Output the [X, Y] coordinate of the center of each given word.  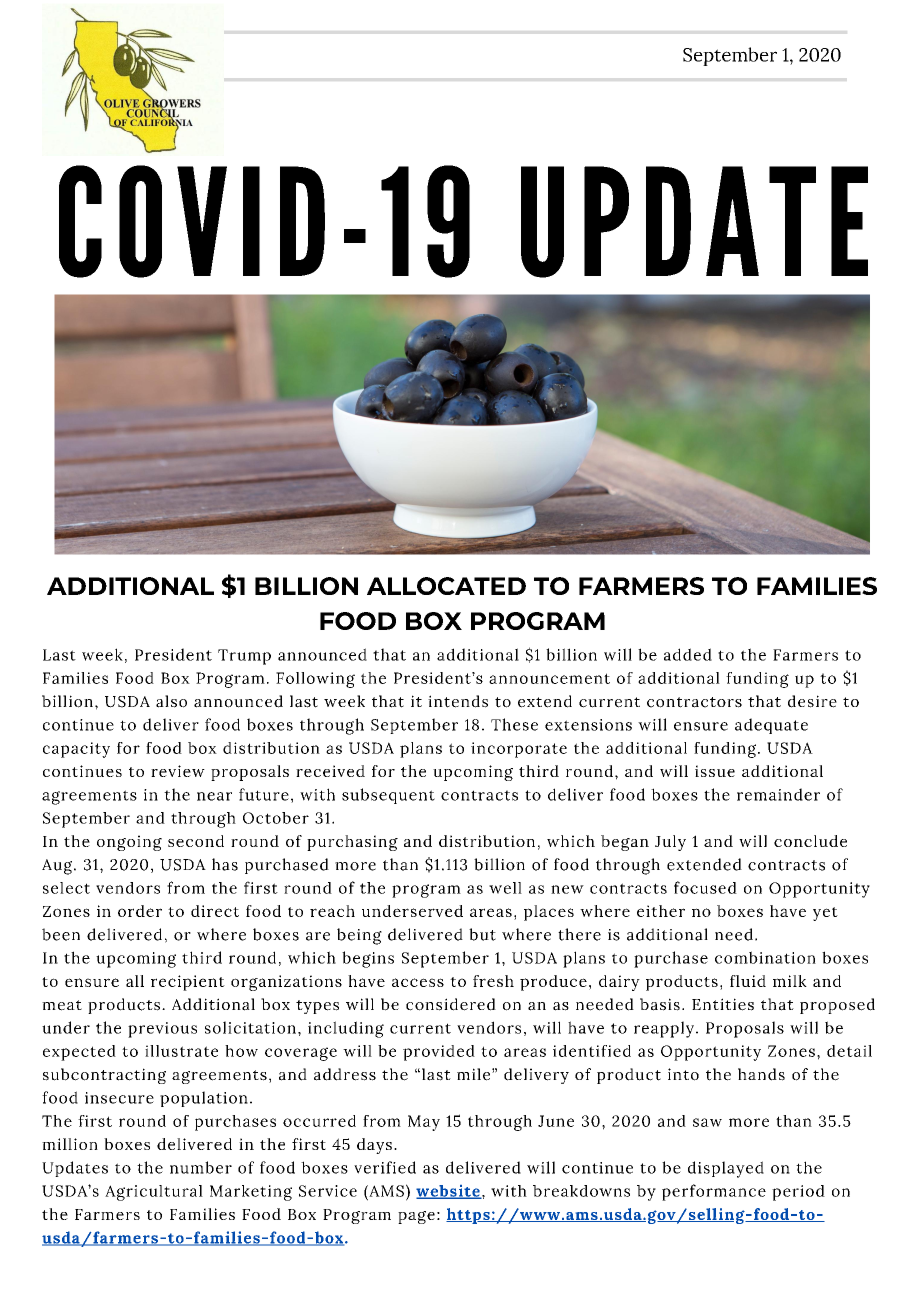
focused [705, 887]
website [449, 1192]
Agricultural [154, 1193]
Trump [244, 657]
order [140, 911]
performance [714, 1192]
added [688, 654]
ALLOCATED [446, 586]
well [505, 888]
